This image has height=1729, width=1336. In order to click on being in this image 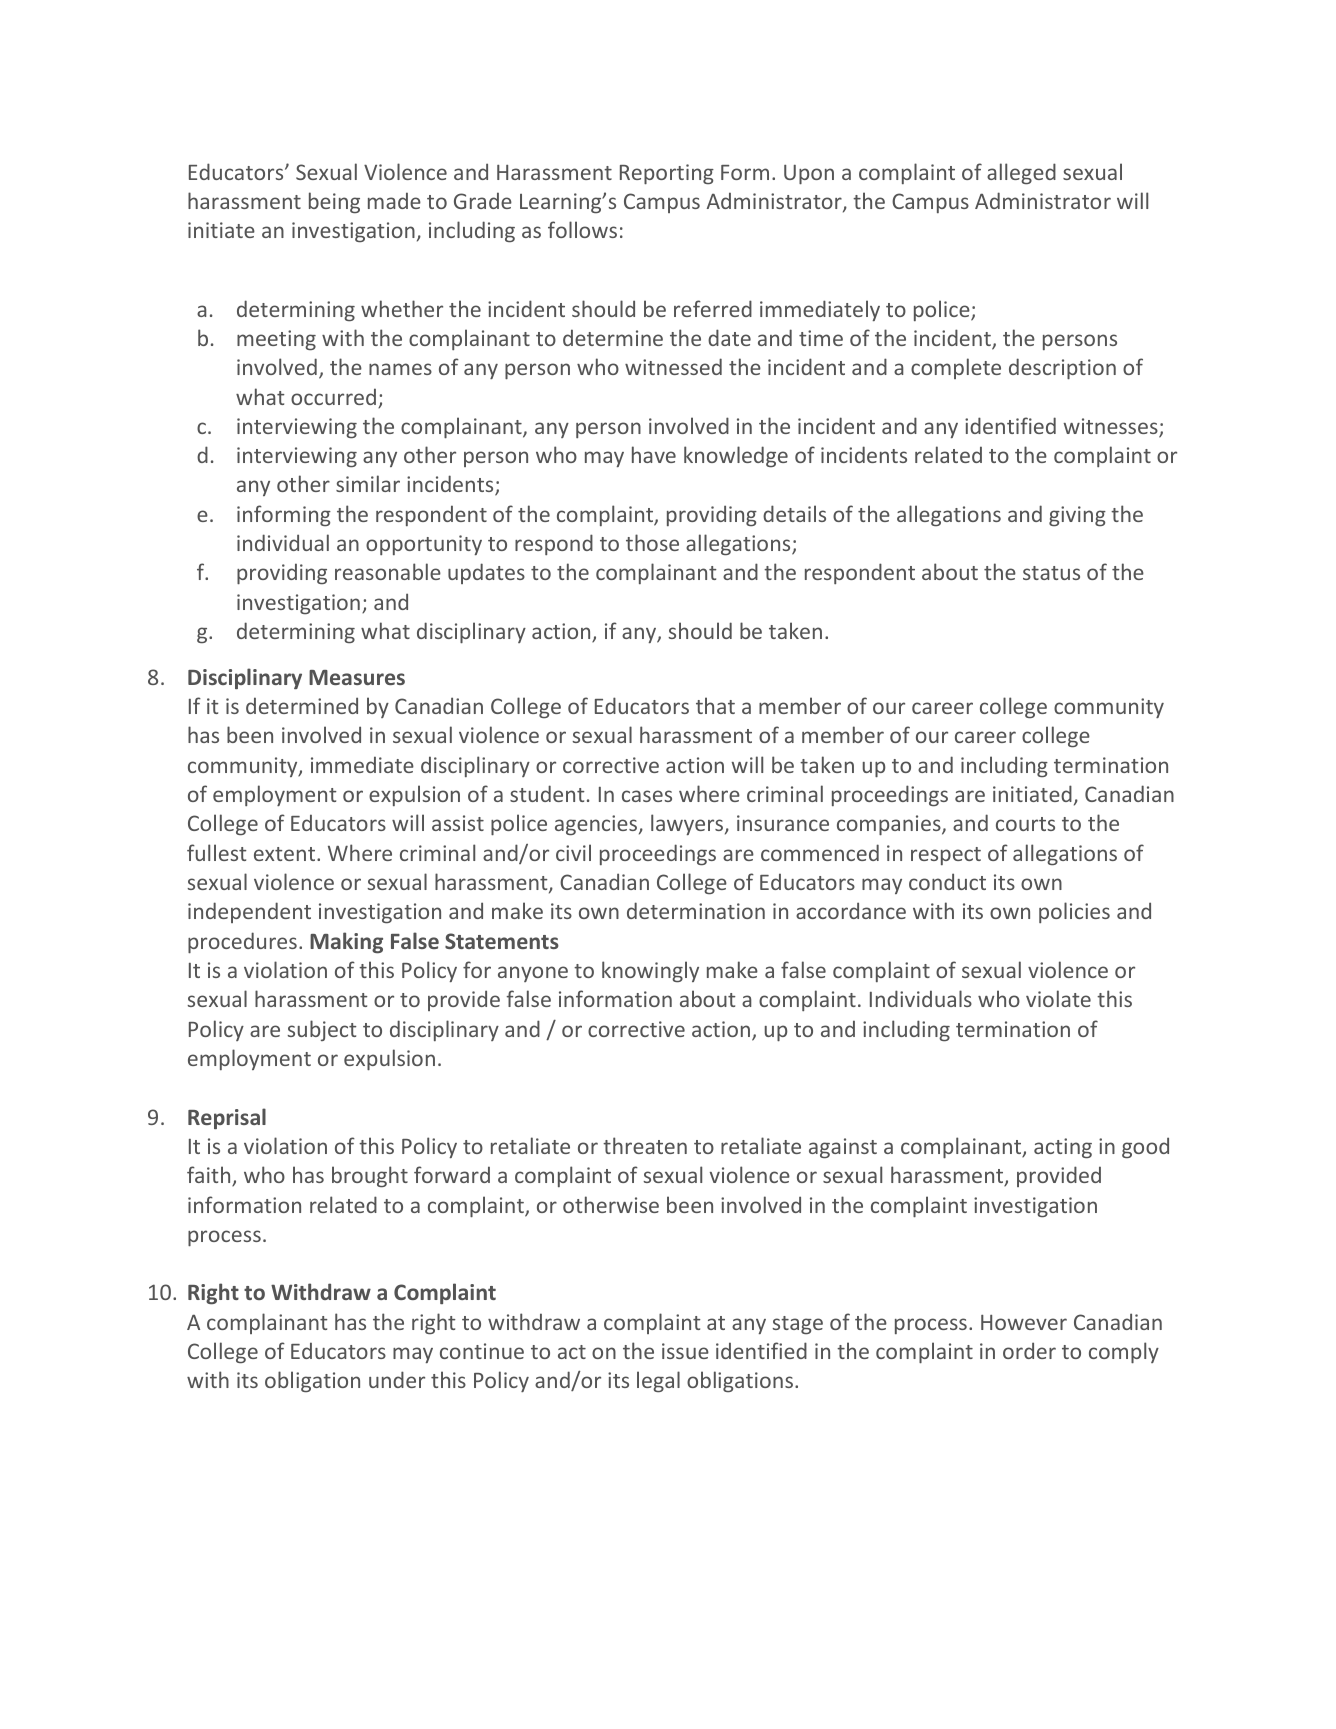, I will do `click(334, 202)`.
